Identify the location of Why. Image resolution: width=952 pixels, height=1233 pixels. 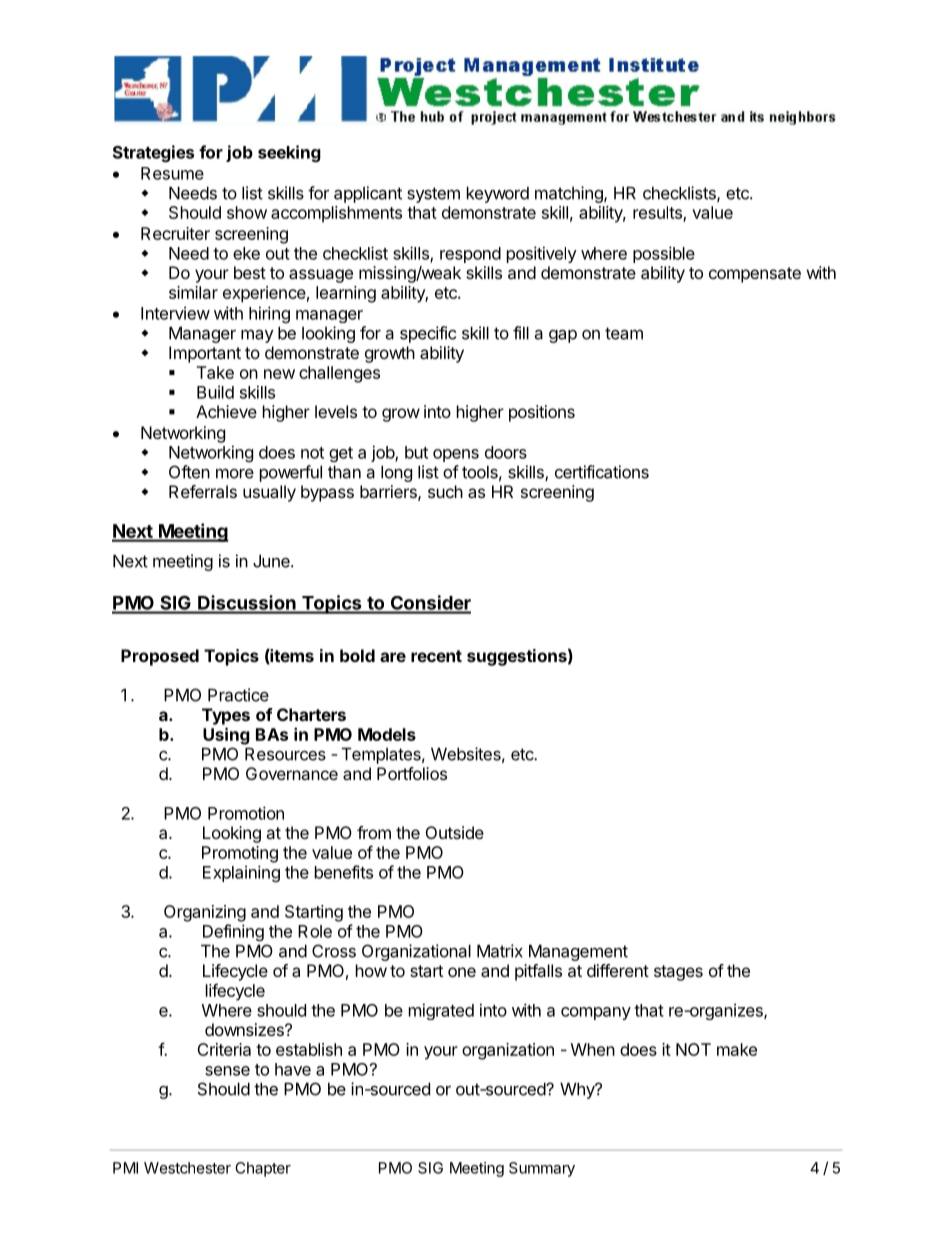
(578, 1090).
